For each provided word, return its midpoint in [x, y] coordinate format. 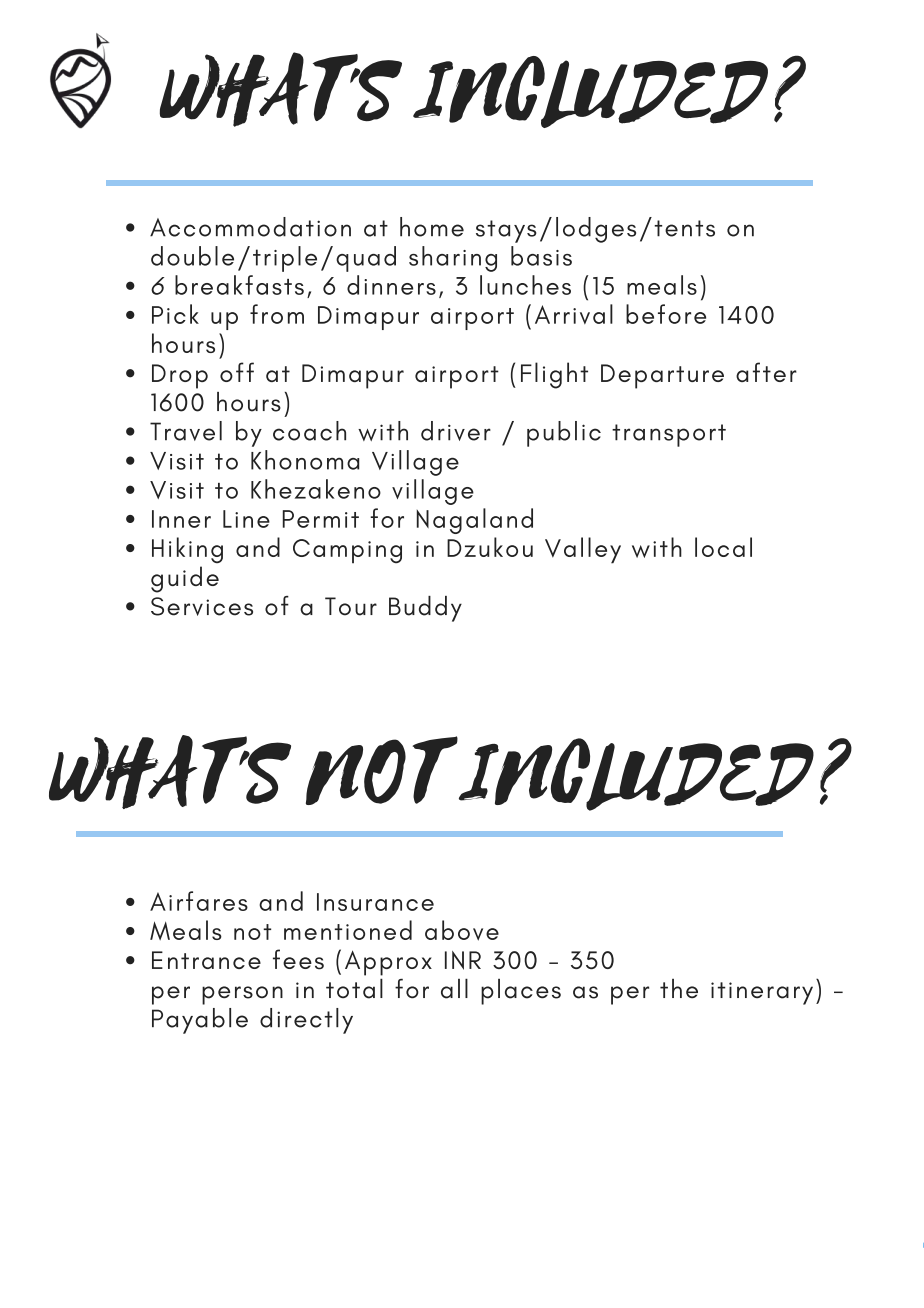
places [521, 992]
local [723, 547]
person [242, 995]
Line [246, 519]
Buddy [425, 609]
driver [456, 431]
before [666, 314]
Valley [583, 550]
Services [202, 606]
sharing [453, 259]
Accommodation [250, 227]
